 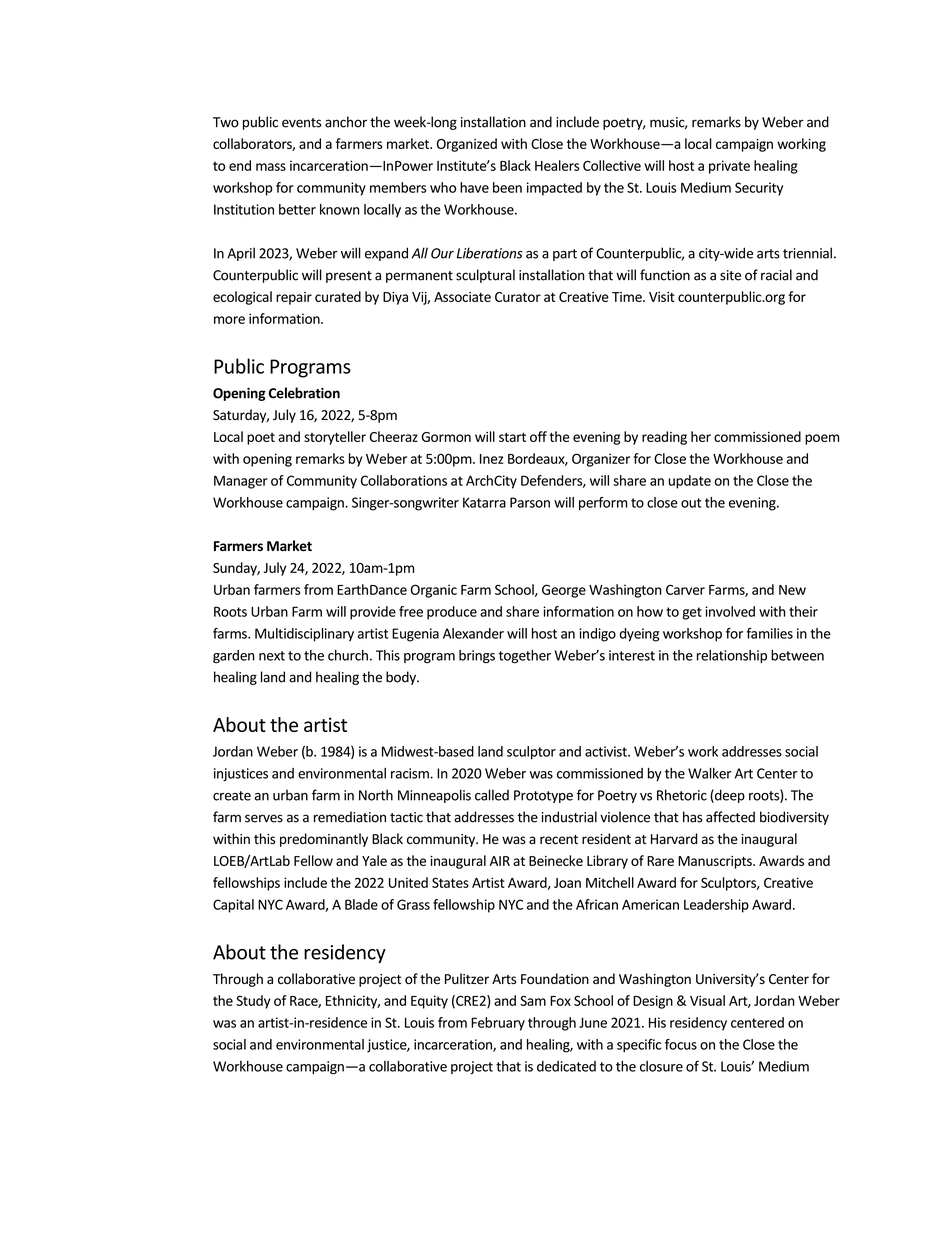 I want to click on serves, so click(x=264, y=818).
